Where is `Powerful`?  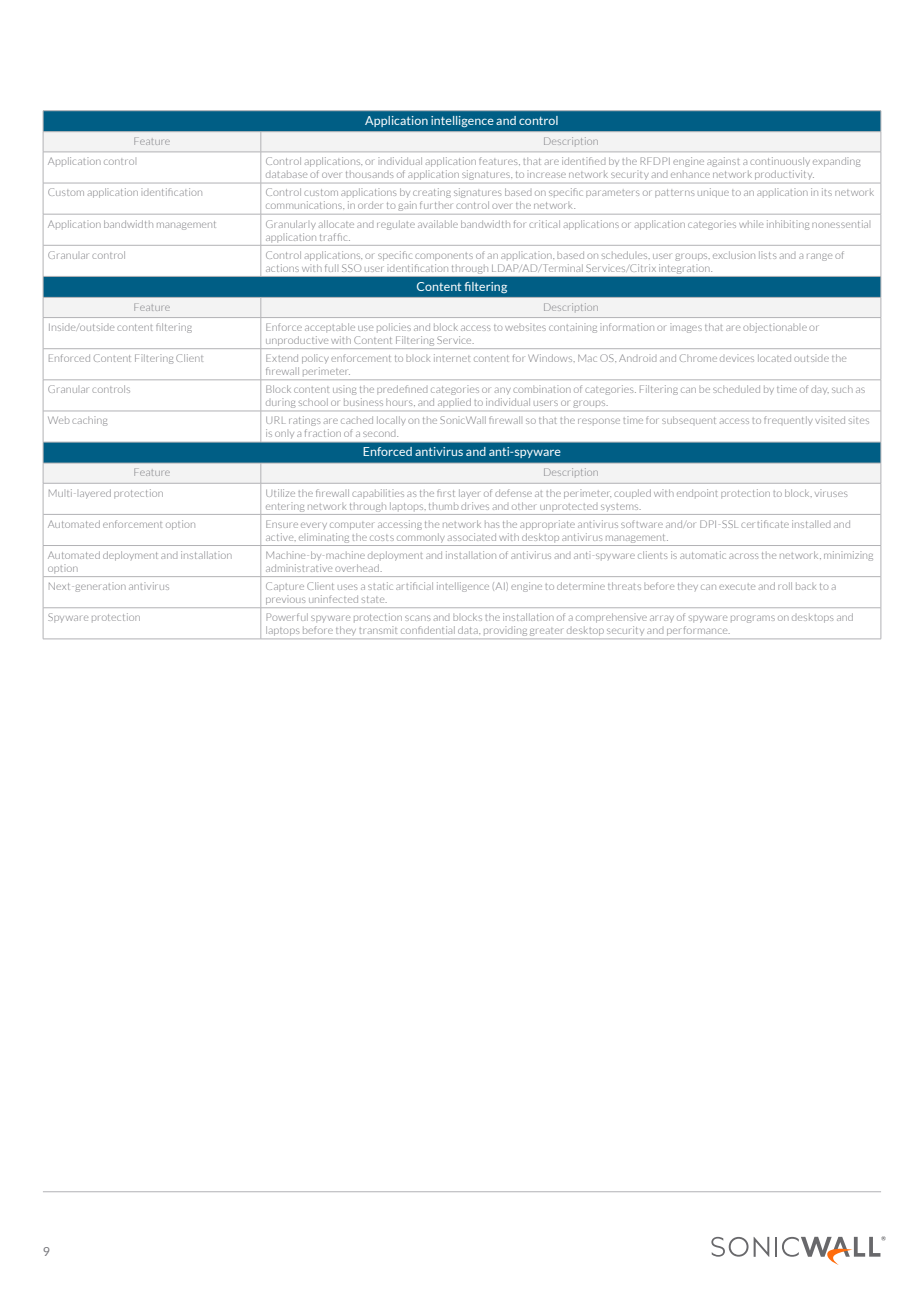 Powerful is located at coordinates (287, 617).
